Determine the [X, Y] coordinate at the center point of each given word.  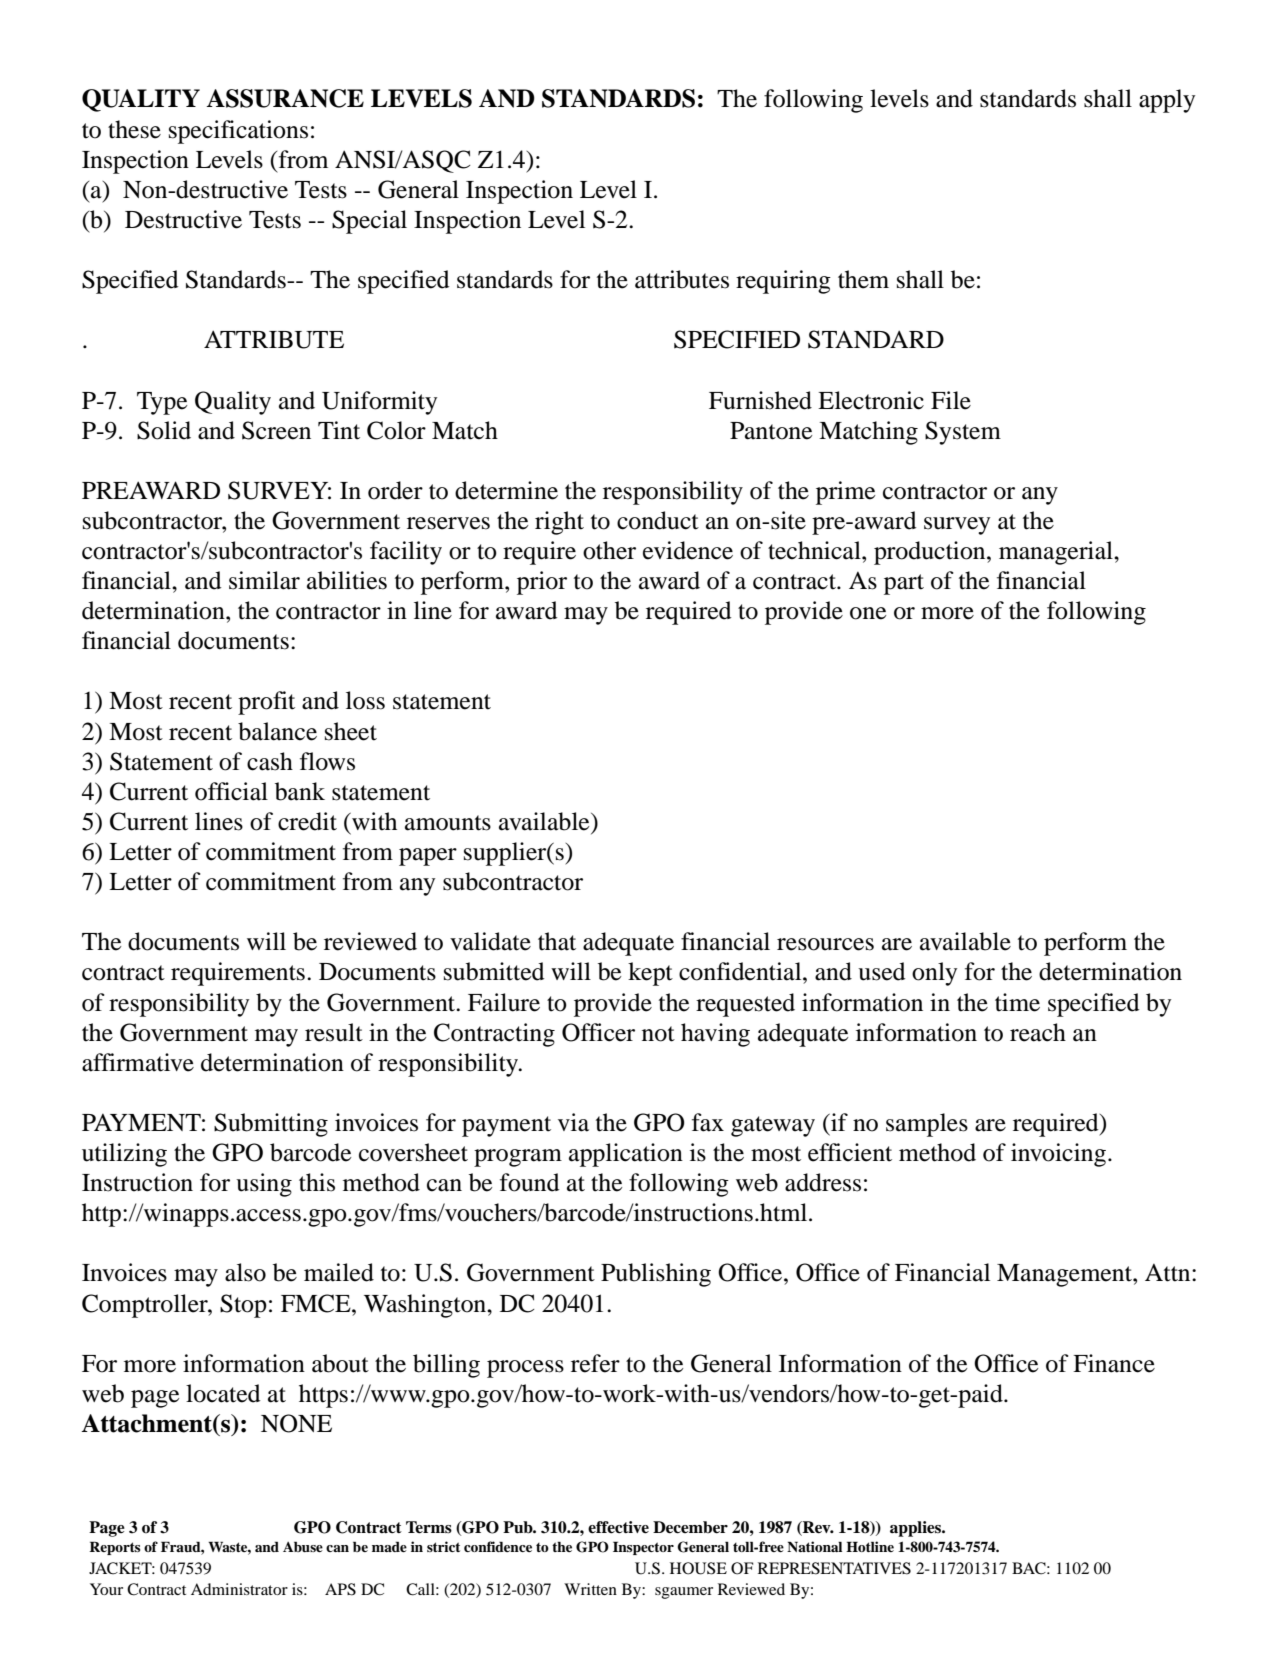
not [658, 1034]
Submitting [271, 1125]
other [609, 550]
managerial [1057, 553]
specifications [238, 132]
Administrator [239, 1589]
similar [264, 580]
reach [1038, 1032]
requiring [783, 282]
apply [1167, 101]
